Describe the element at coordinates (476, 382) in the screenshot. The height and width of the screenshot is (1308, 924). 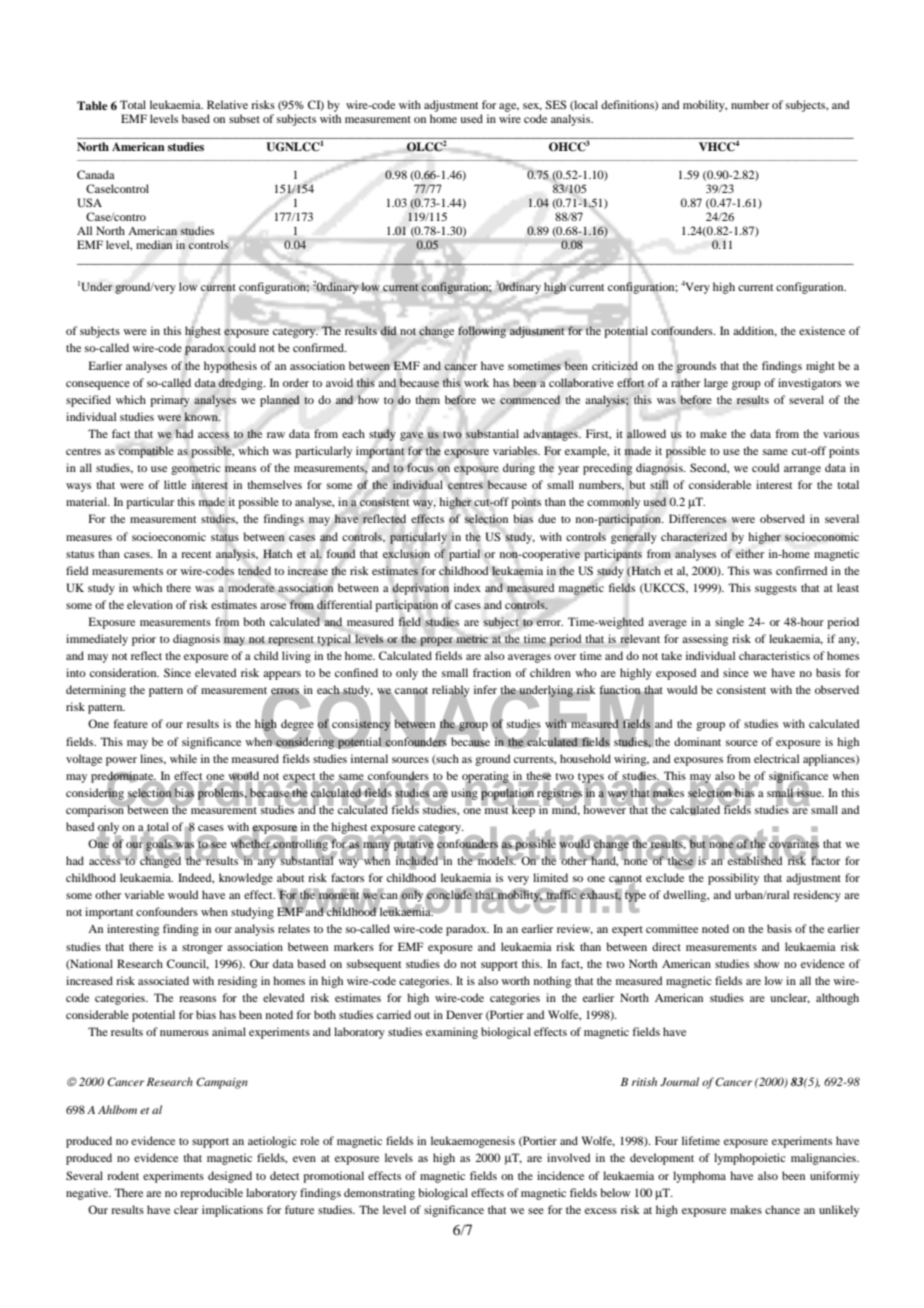
I see `work` at that location.
